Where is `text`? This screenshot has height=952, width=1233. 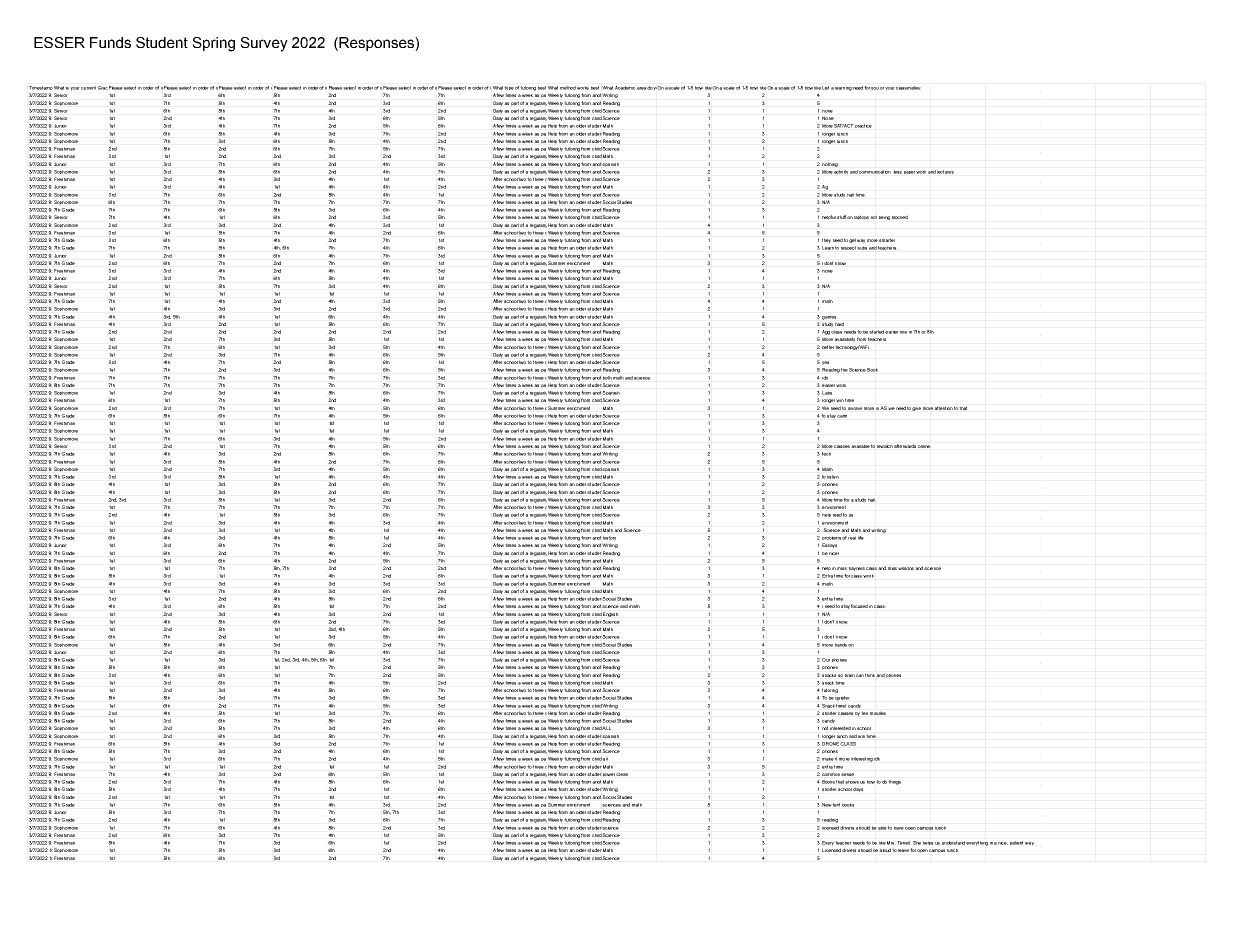 text is located at coordinates (836, 805).
